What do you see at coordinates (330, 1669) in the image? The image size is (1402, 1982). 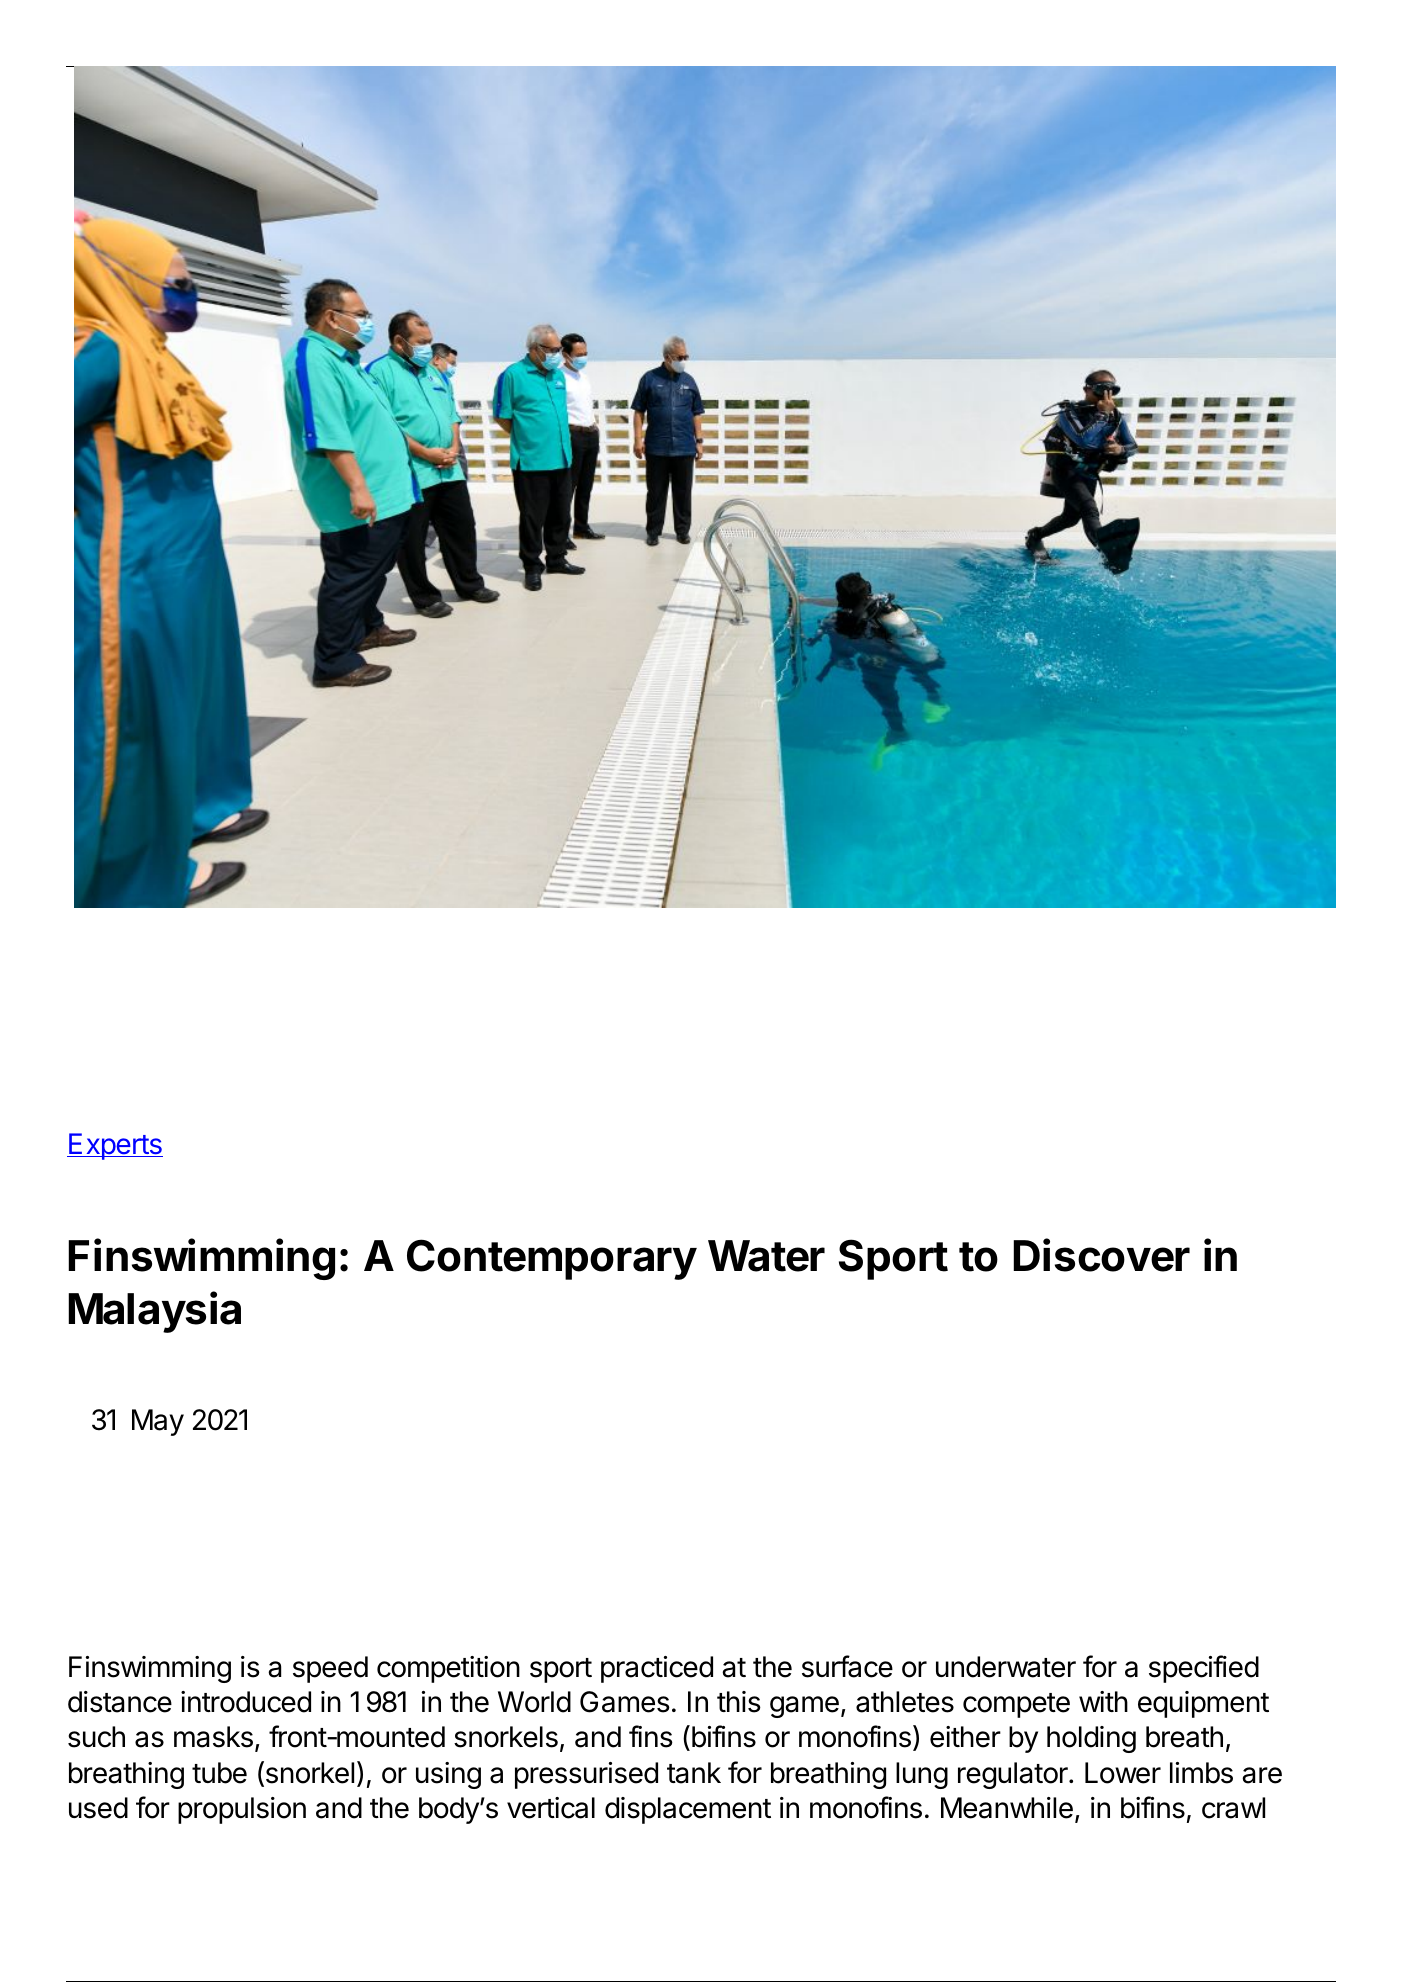 I see `speed` at bounding box center [330, 1669].
